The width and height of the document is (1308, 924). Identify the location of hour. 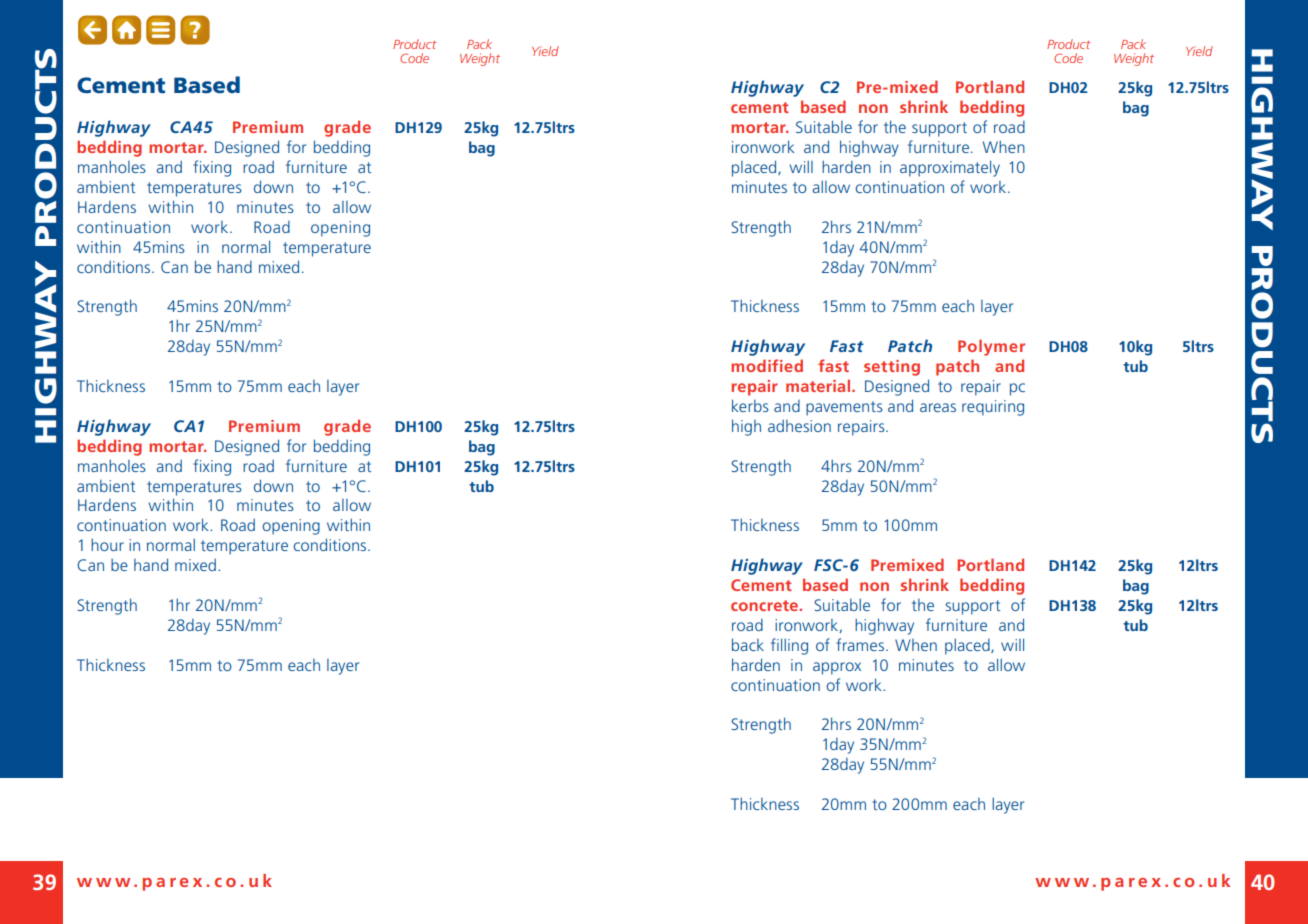
(107, 544).
